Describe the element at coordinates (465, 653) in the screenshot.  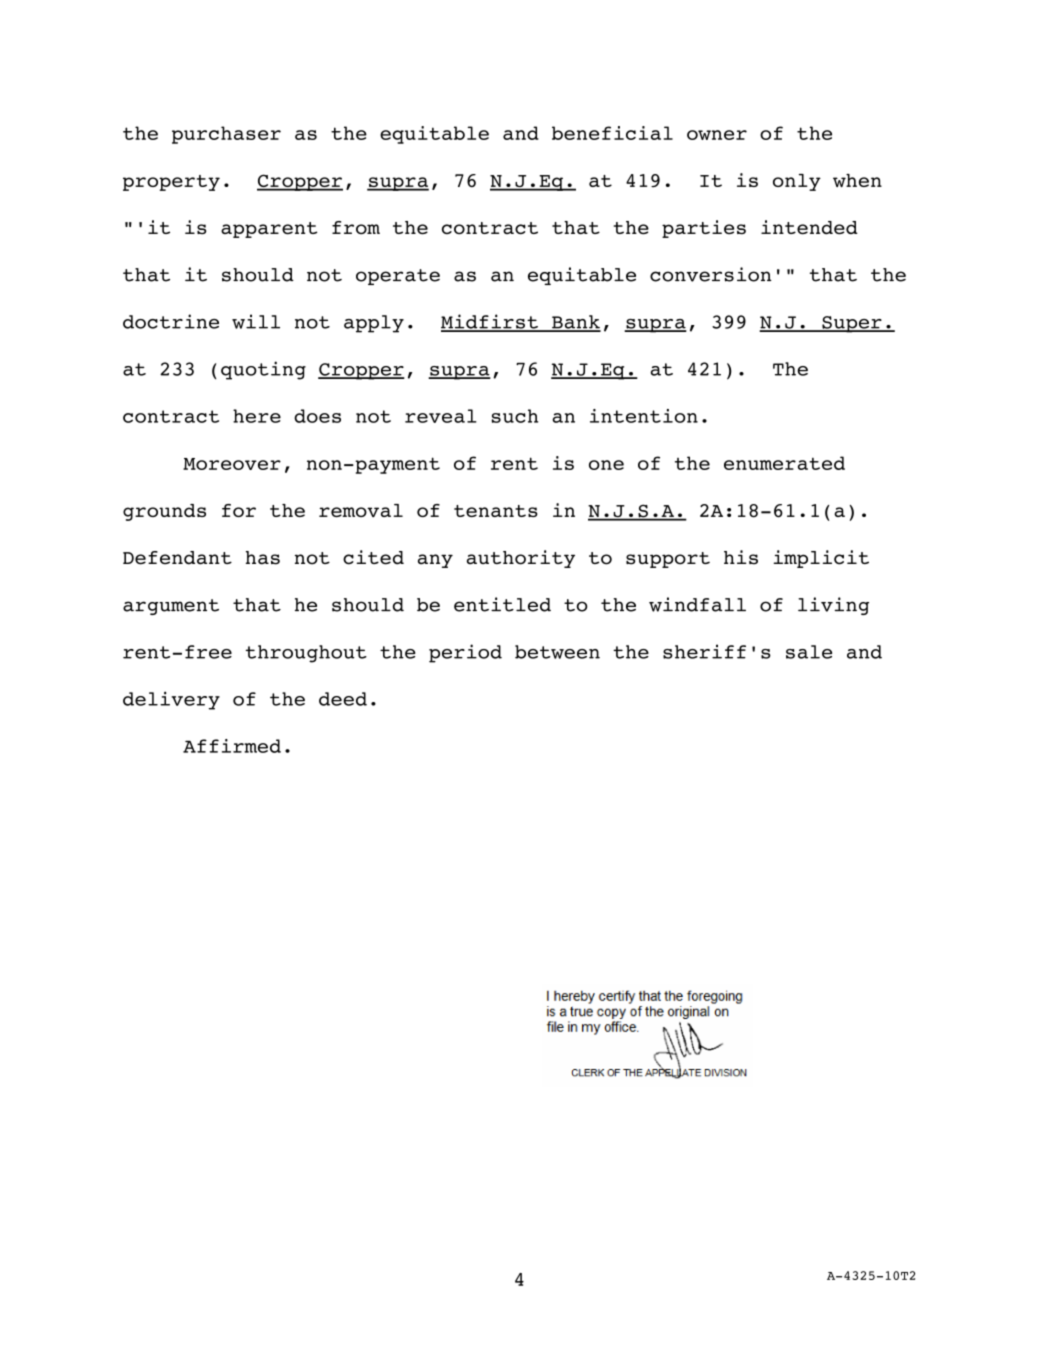
I see `period` at that location.
